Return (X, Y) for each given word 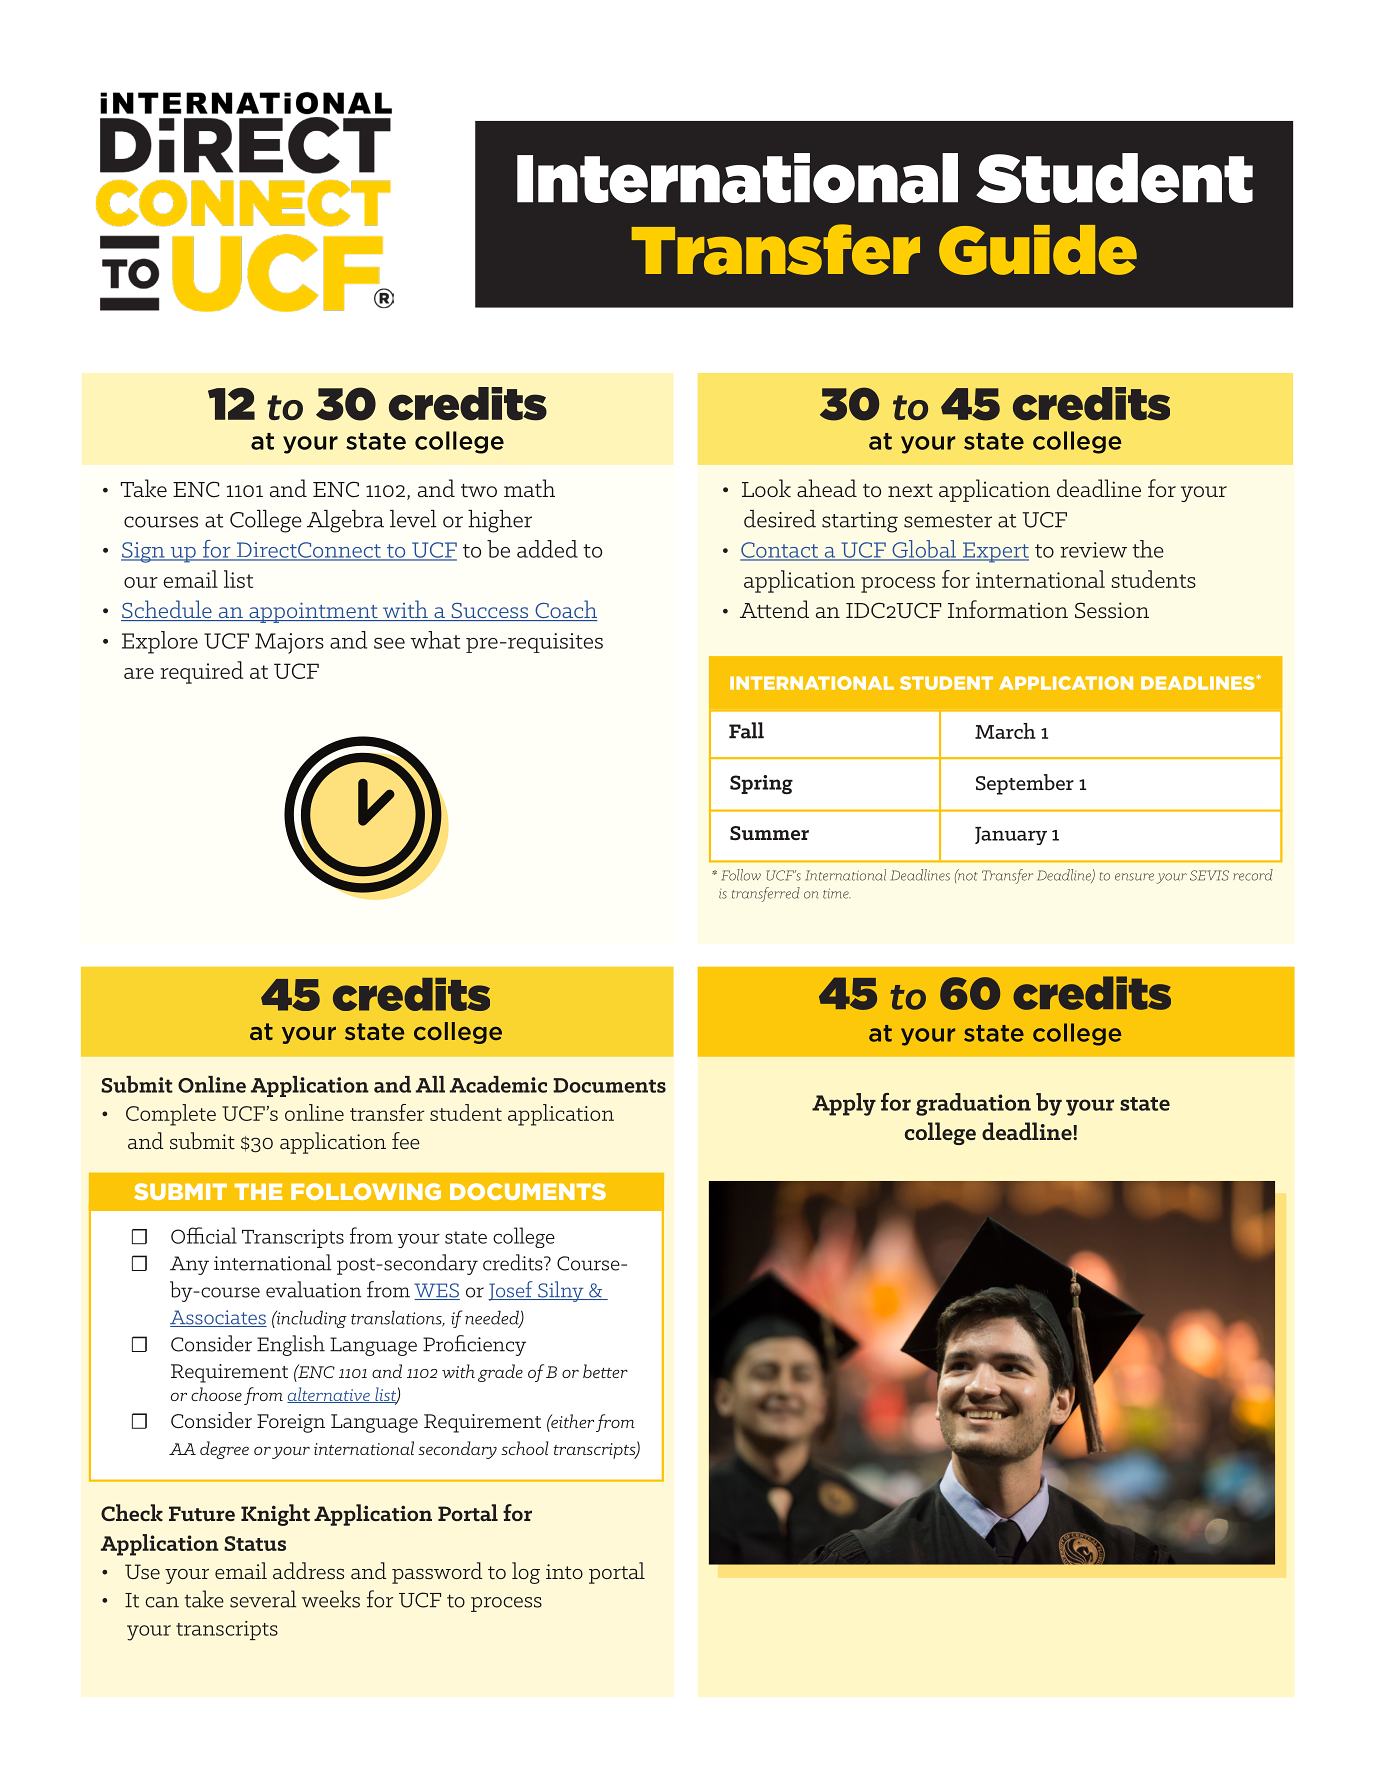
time (836, 893)
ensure (1134, 877)
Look (766, 488)
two (479, 491)
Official (204, 1235)
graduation (973, 1104)
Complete (171, 1115)
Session (1112, 610)
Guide (1038, 250)
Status (255, 1543)
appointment (313, 612)
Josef (511, 1291)
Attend (774, 609)
